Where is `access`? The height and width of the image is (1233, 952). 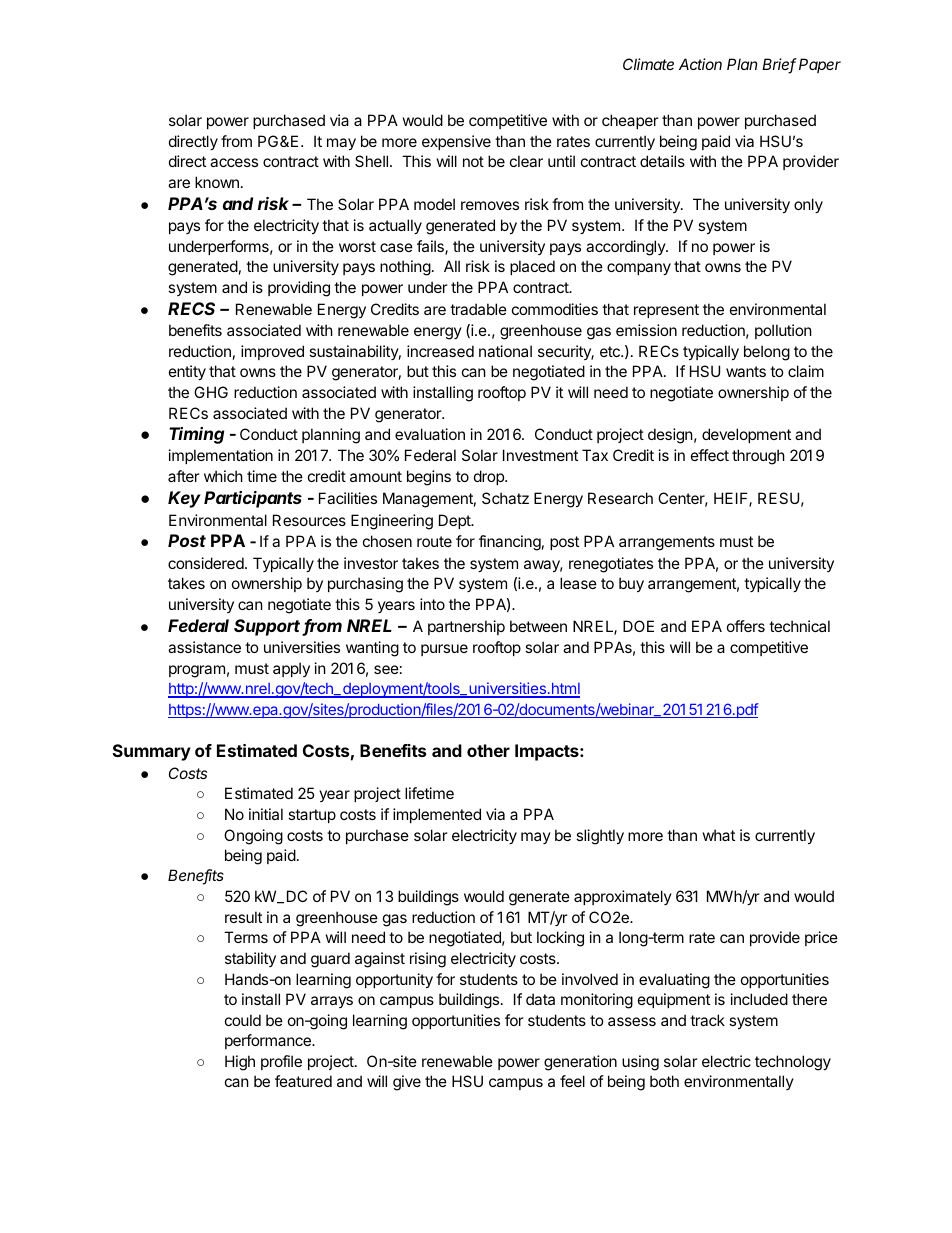 access is located at coordinates (234, 162).
